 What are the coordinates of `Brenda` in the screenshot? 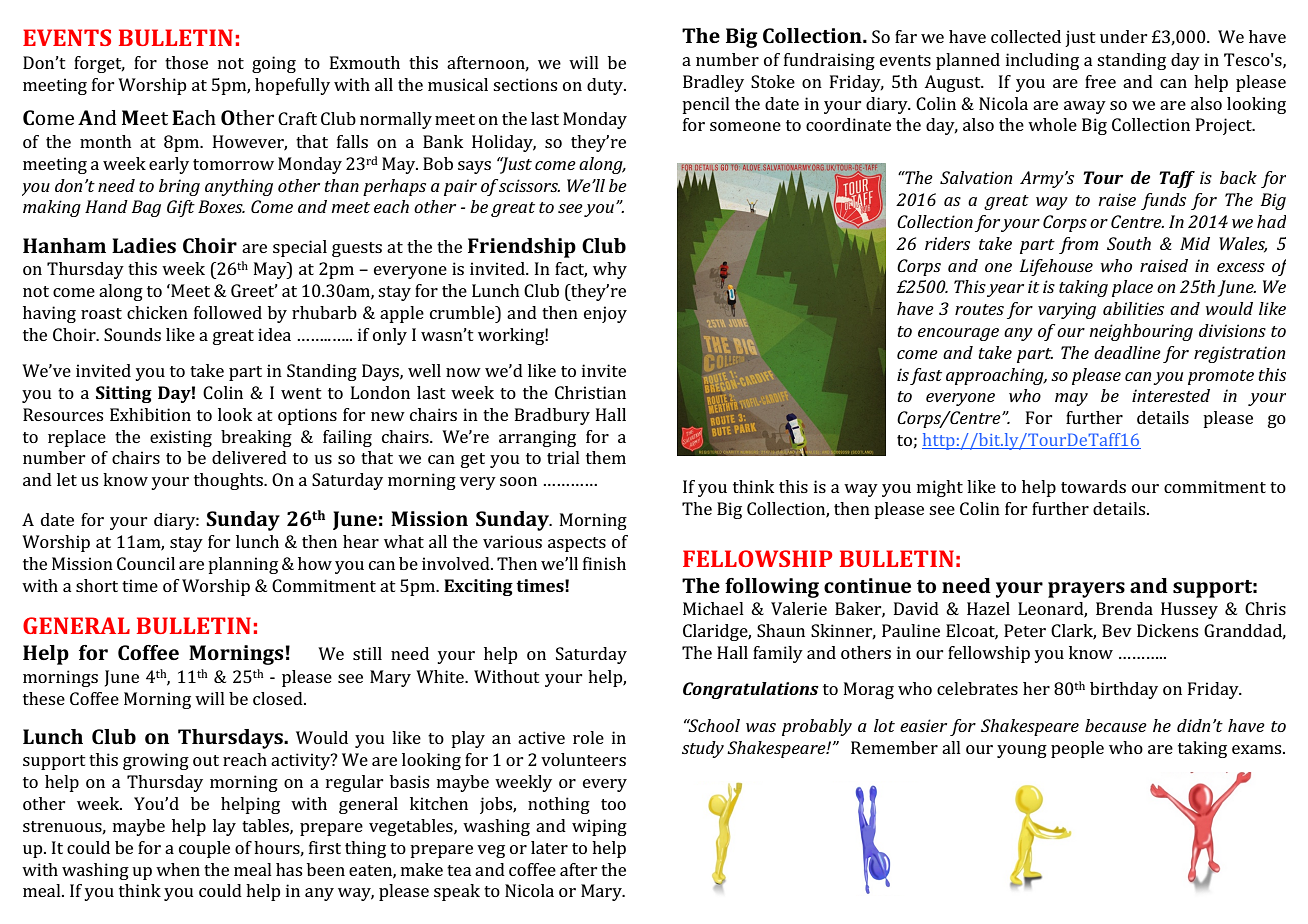 It's located at (1124, 608).
